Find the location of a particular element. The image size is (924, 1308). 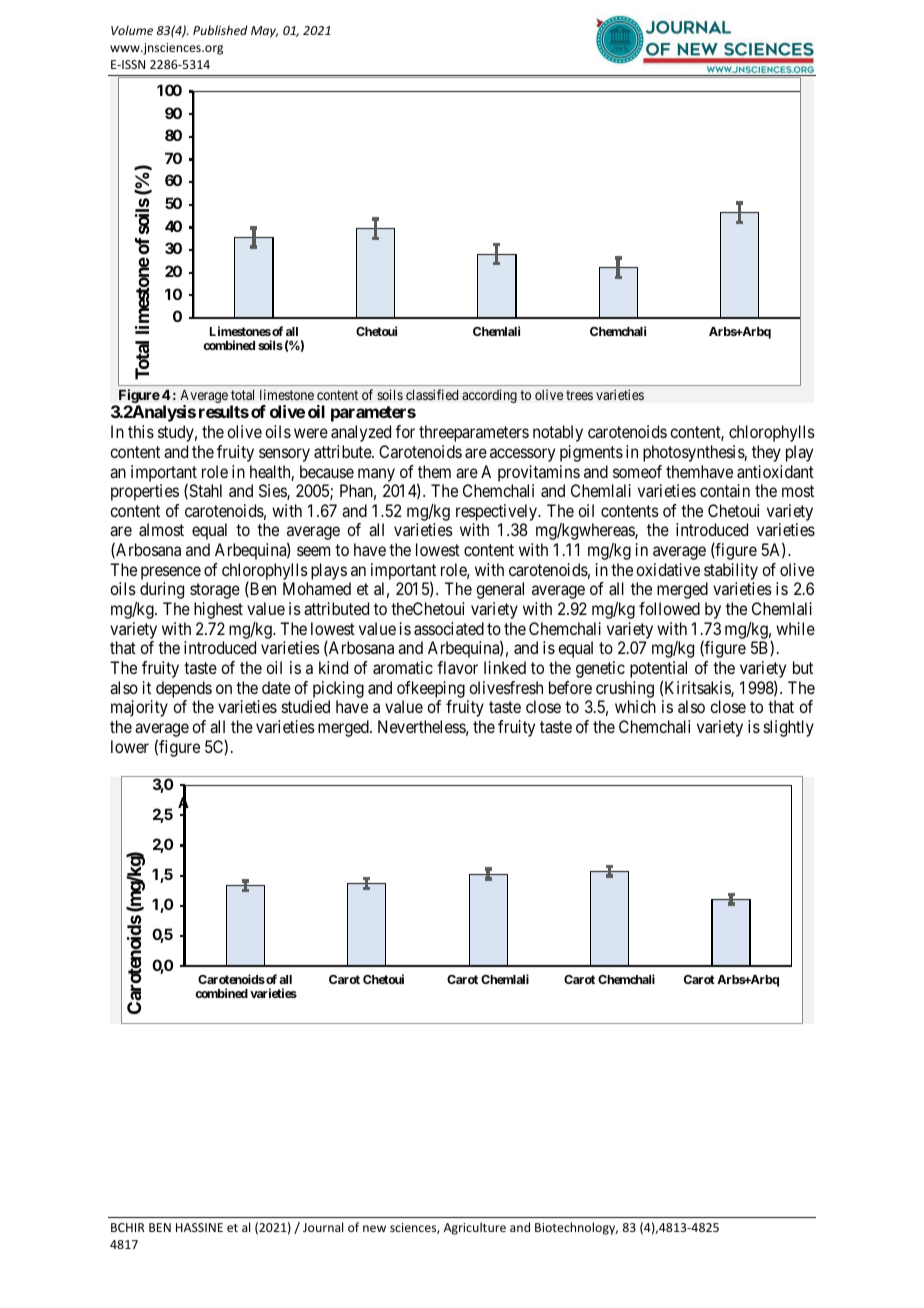

slightly is located at coordinates (789, 728).
